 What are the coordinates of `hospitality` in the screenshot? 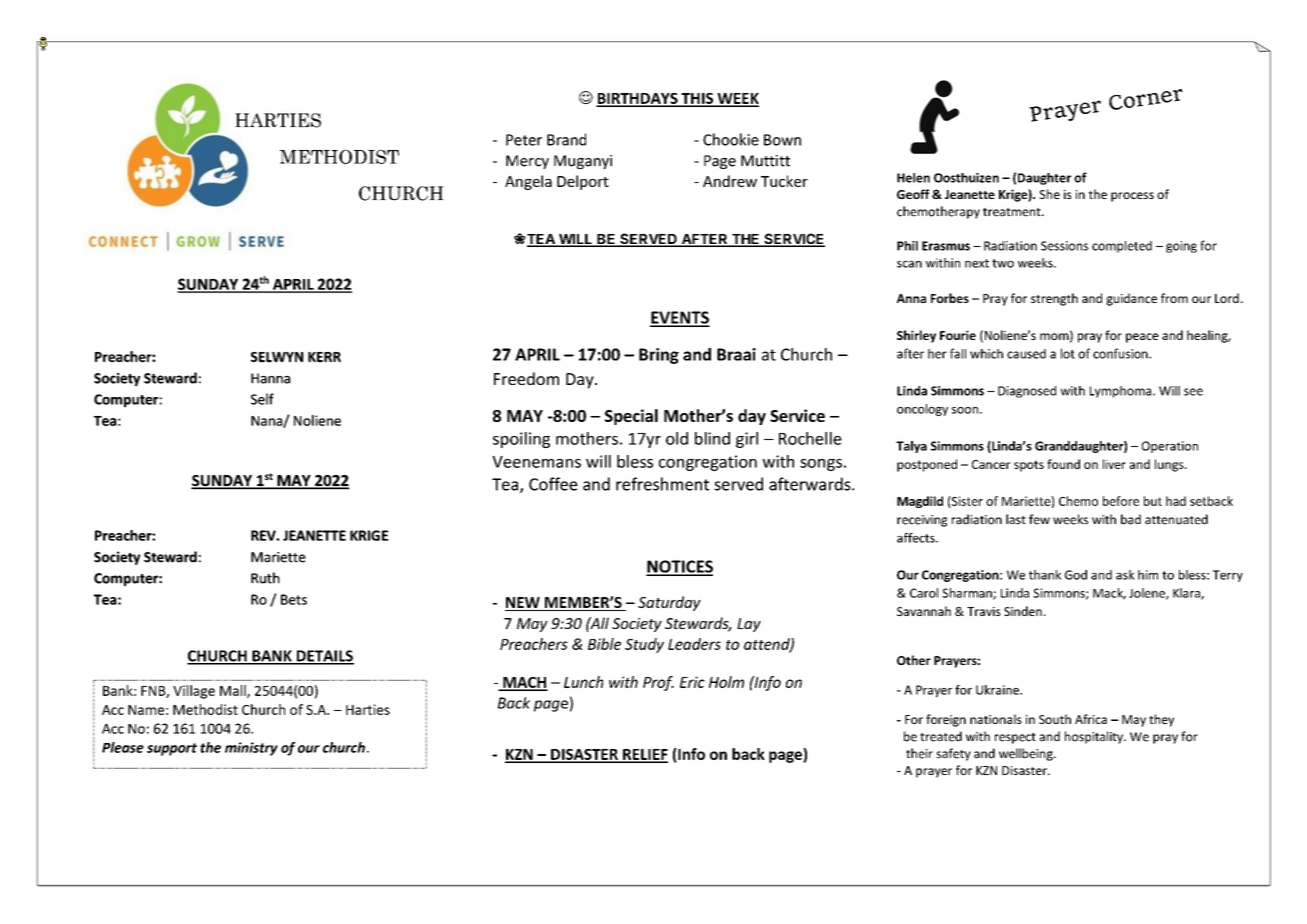 It's located at (1095, 737).
